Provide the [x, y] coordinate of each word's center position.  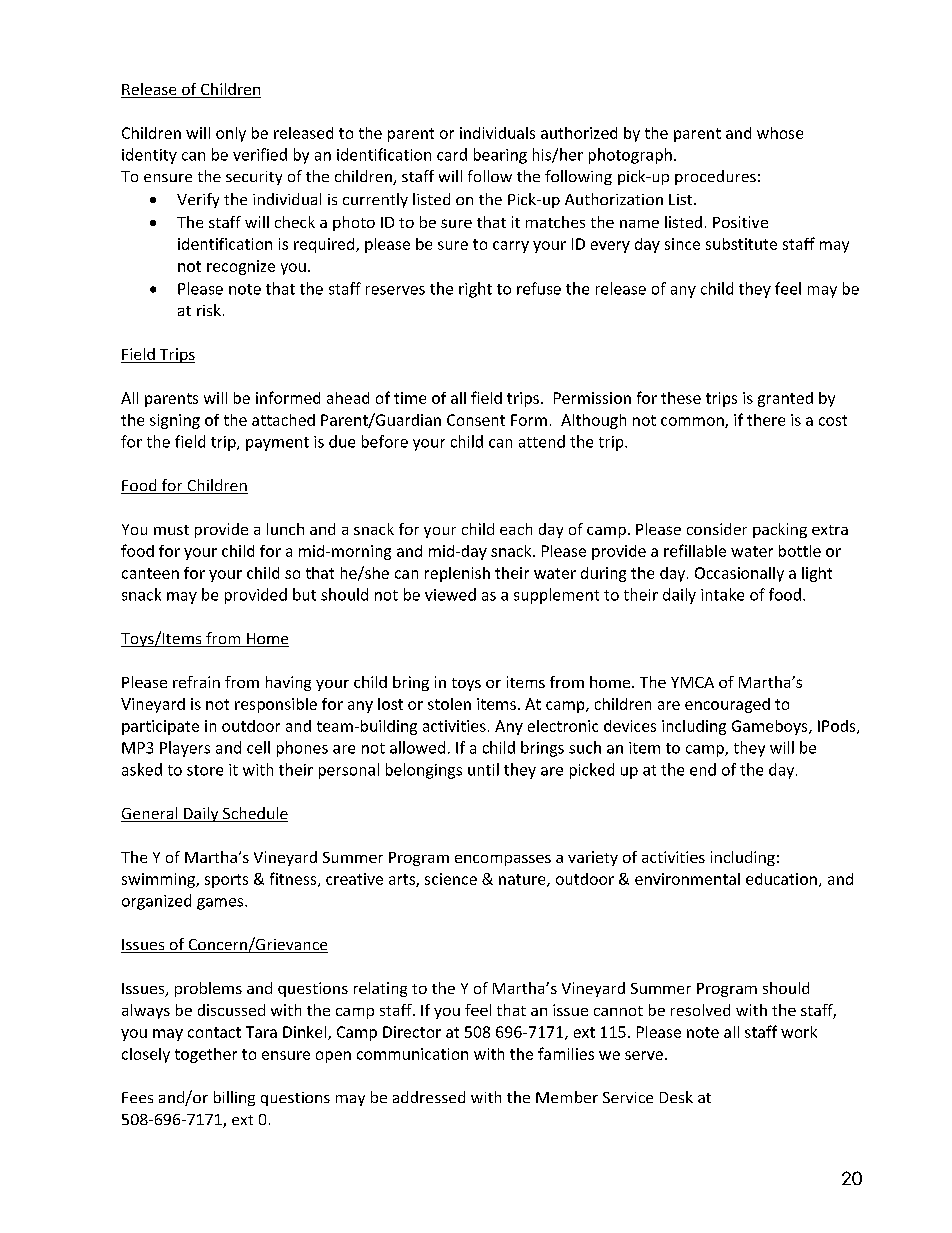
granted [785, 399]
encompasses [503, 860]
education [781, 879]
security [254, 178]
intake [722, 594]
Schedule [254, 814]
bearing [500, 156]
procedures [715, 177]
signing [175, 421]
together [206, 1055]
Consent [476, 420]
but [304, 594]
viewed [450, 594]
